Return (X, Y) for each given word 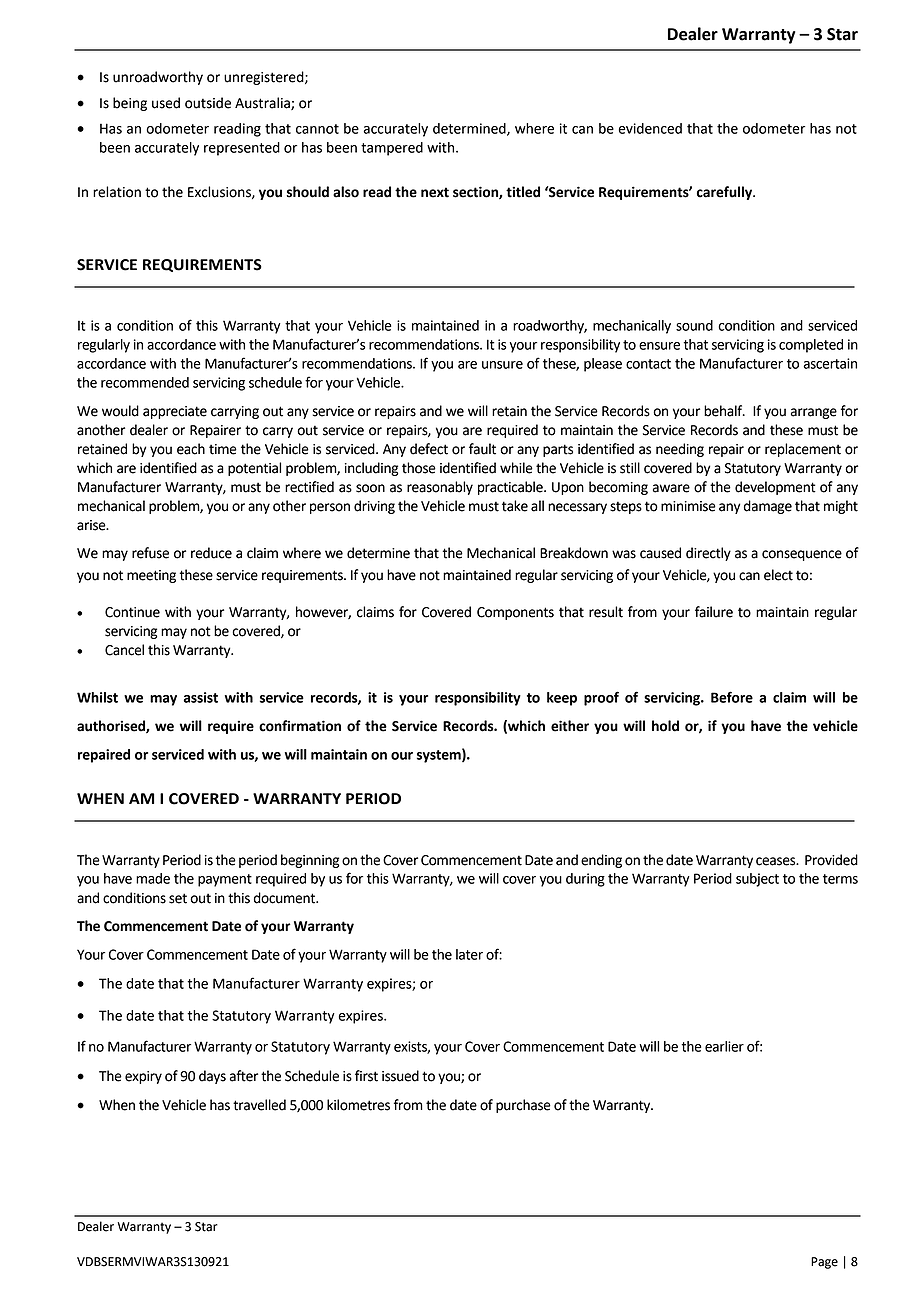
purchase (523, 1106)
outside (208, 103)
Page (824, 1263)
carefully (726, 193)
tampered (392, 149)
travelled (259, 1105)
